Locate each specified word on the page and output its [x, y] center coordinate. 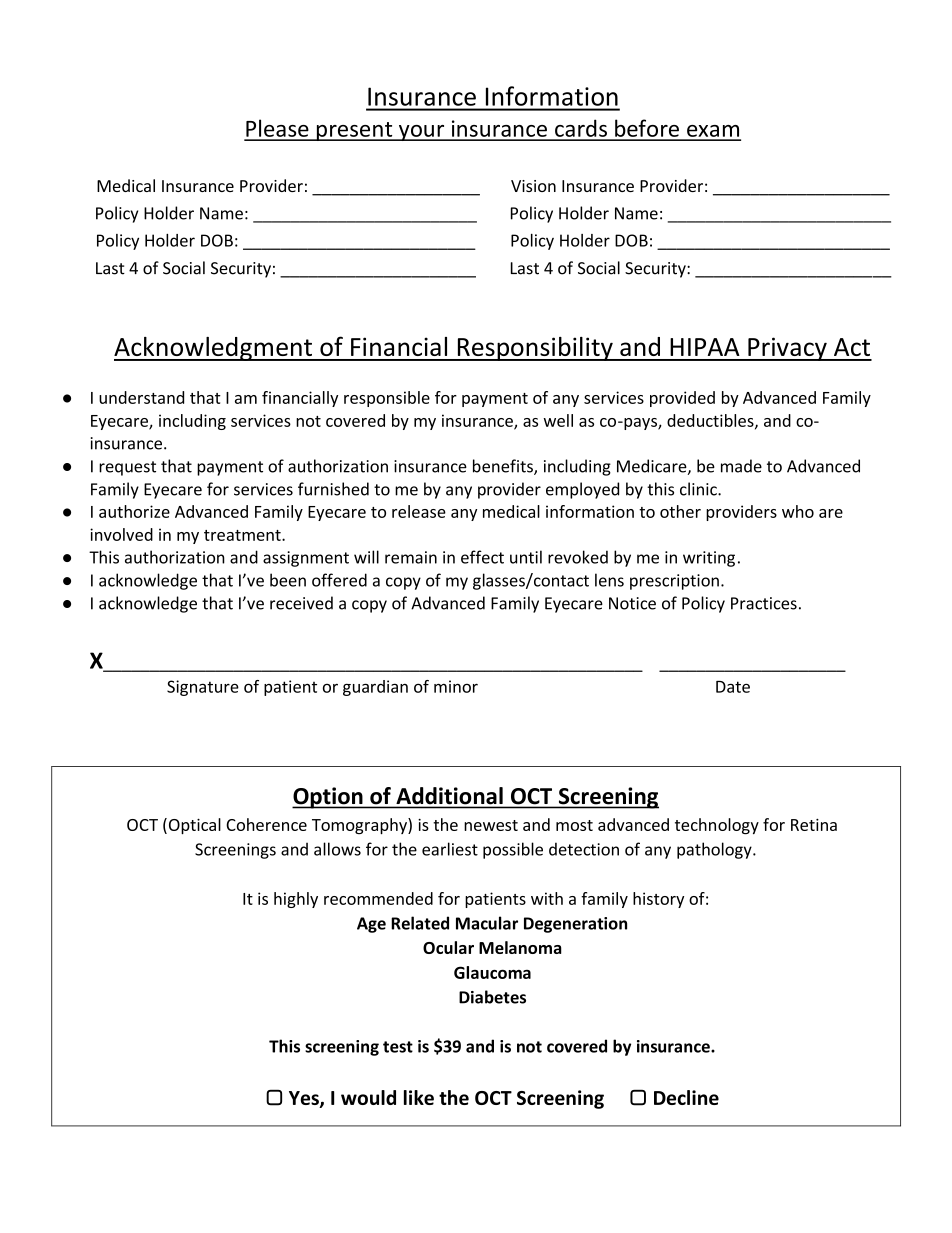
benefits [504, 467]
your [422, 133]
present [354, 131]
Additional [449, 795]
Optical [193, 826]
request [127, 468]
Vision [533, 186]
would [368, 1097]
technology [717, 826]
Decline [686, 1097]
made [741, 466]
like [419, 1097]
